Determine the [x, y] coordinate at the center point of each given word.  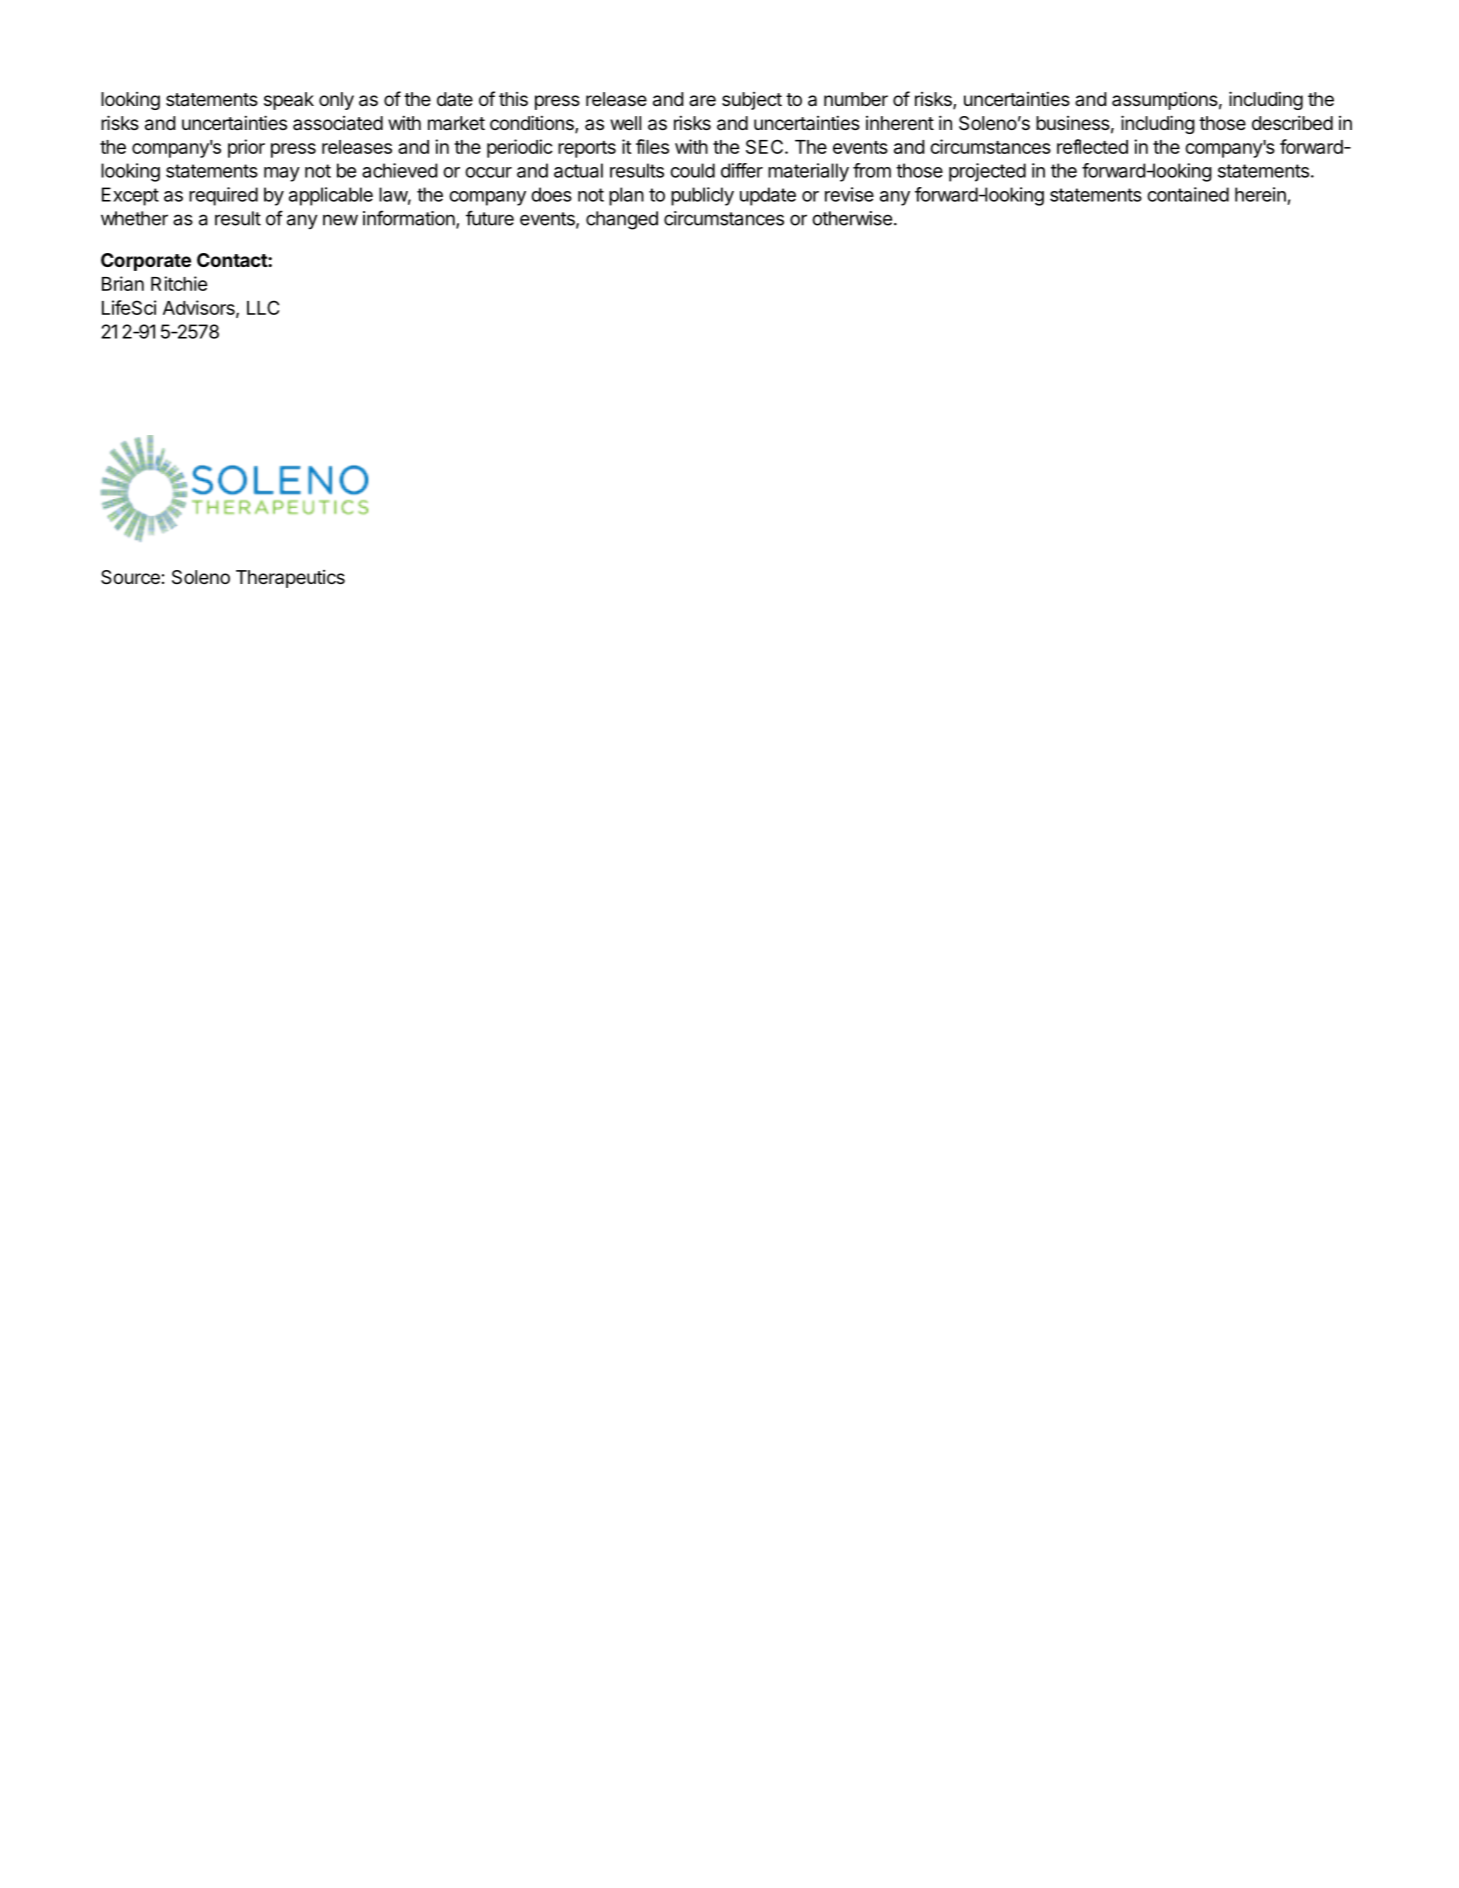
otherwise [852, 218]
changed [622, 220]
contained [1188, 194]
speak [289, 101]
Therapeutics [290, 579]
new [340, 220]
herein [1260, 194]
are [702, 101]
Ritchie [179, 283]
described [1292, 122]
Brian [123, 283]
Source [130, 577]
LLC [263, 307]
